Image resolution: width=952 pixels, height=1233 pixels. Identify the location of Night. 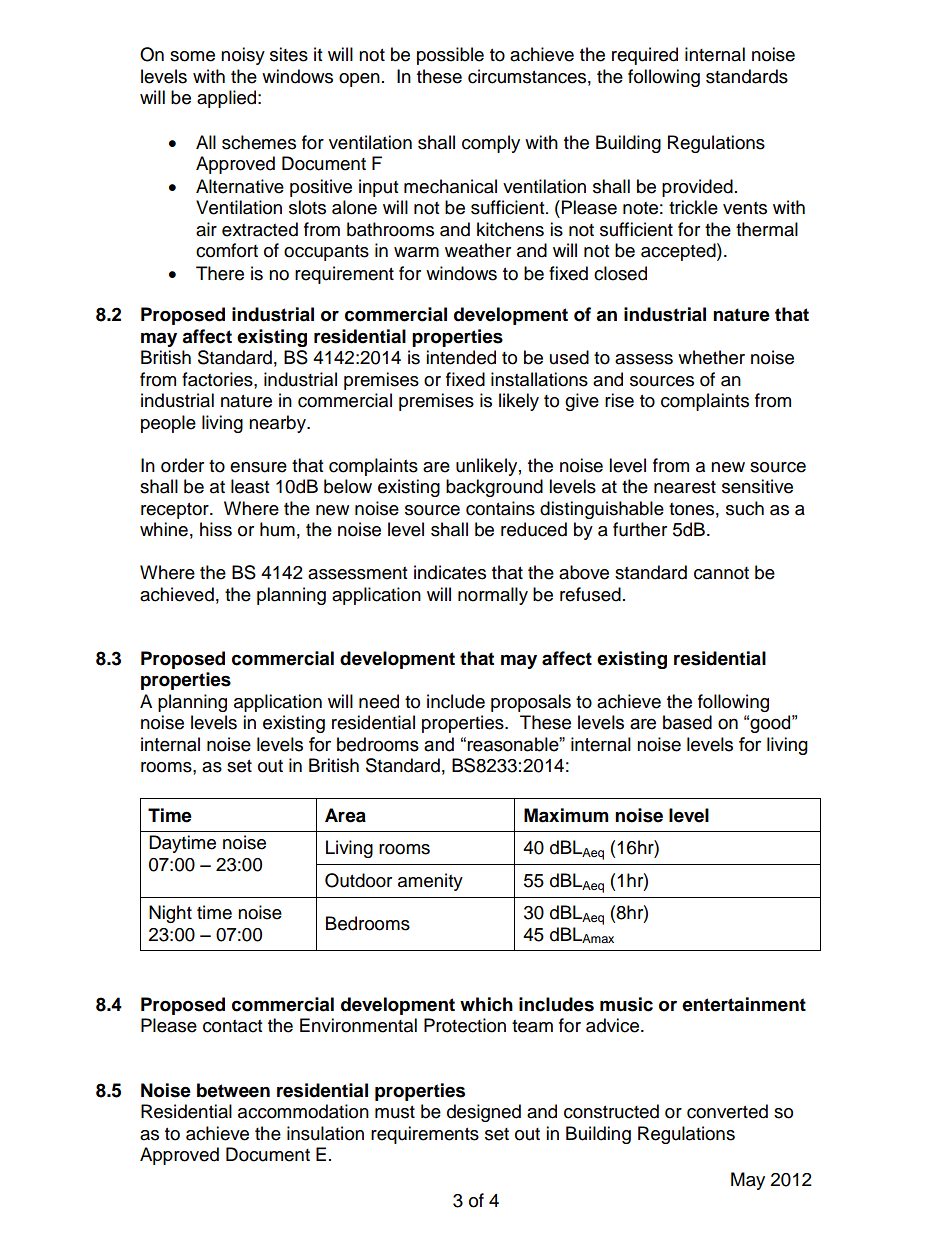
(170, 914).
